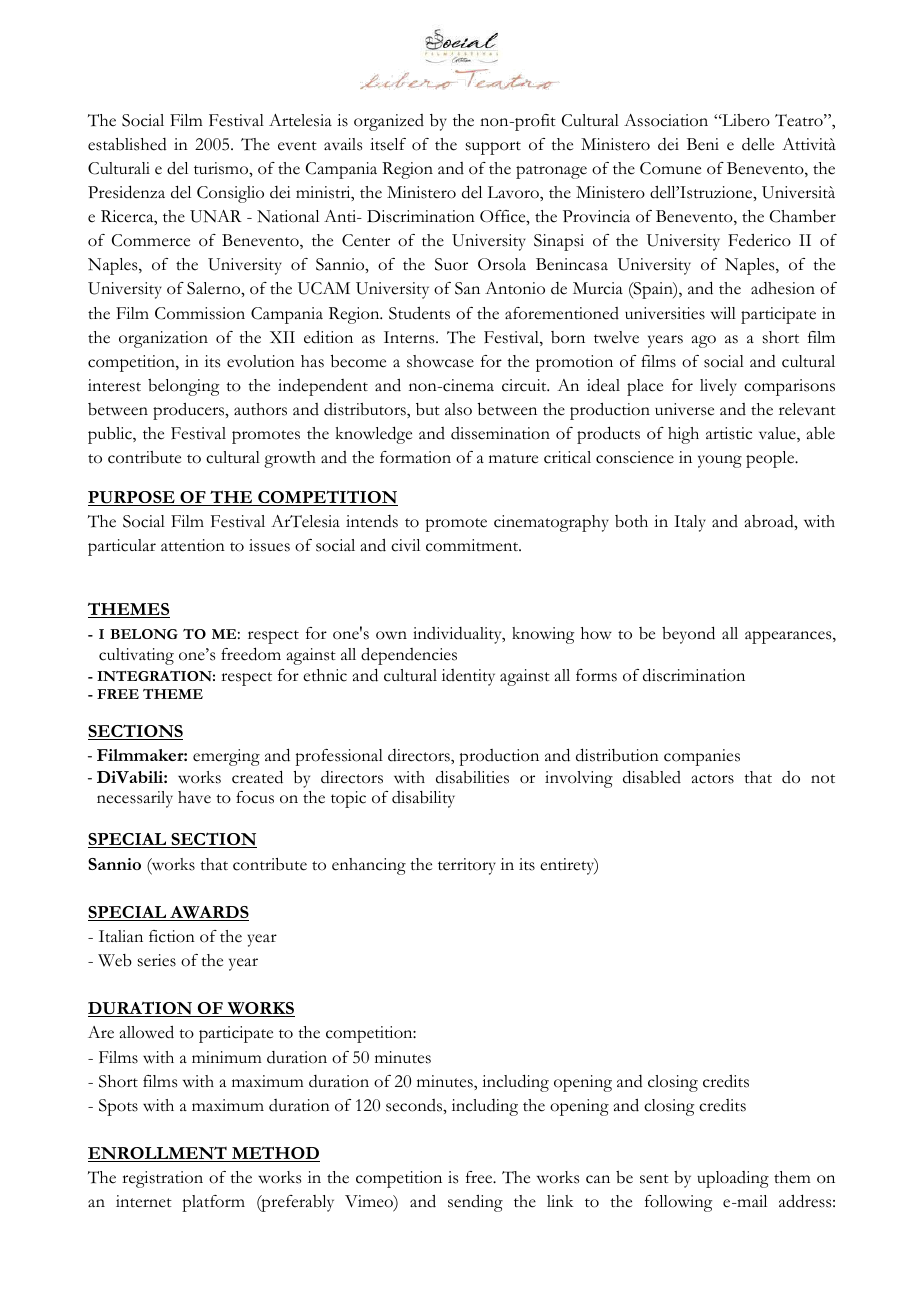 This document has width=924, height=1308. What do you see at coordinates (467, 866) in the document?
I see `territory` at bounding box center [467, 866].
